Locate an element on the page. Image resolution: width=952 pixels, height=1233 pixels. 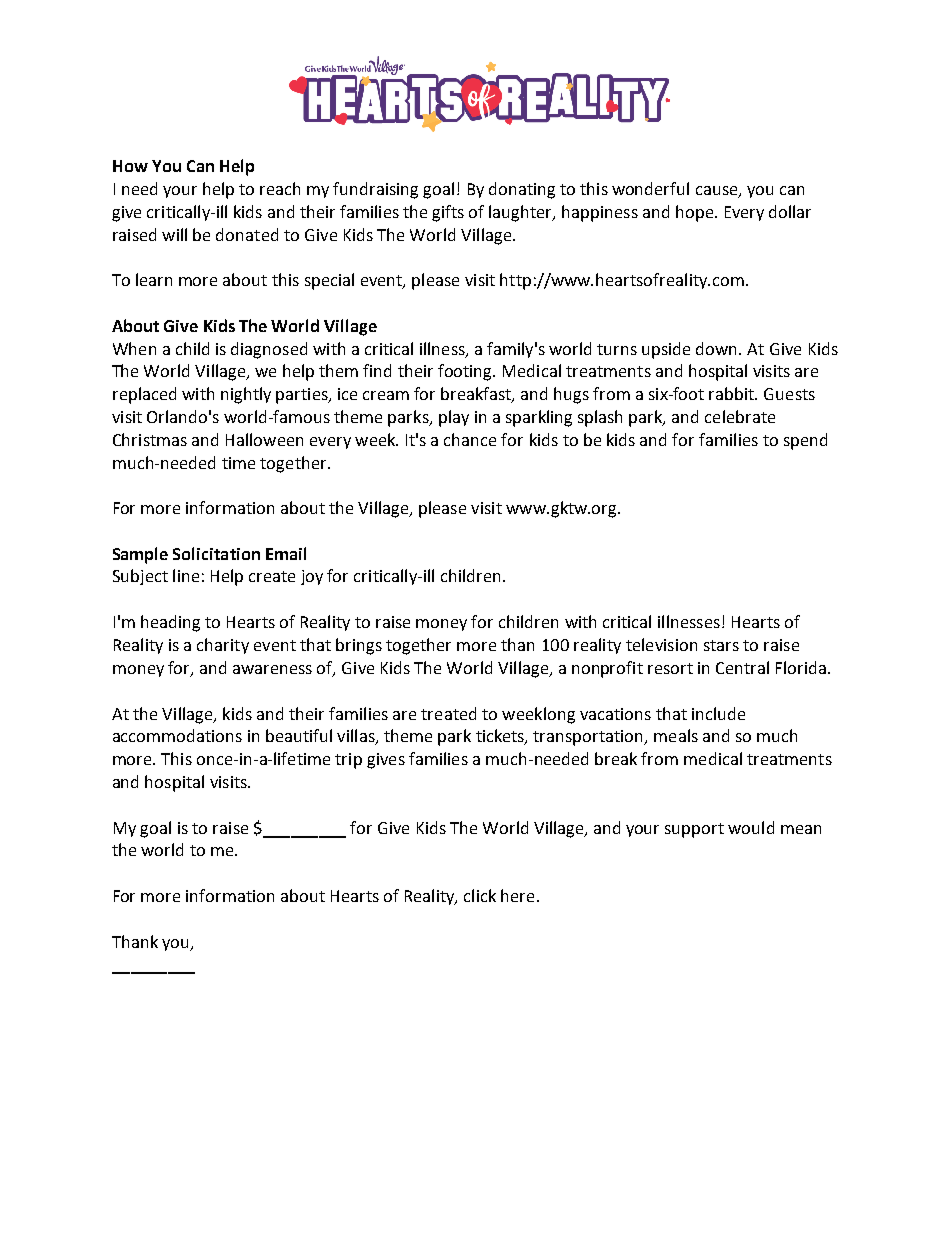
spend is located at coordinates (805, 441).
